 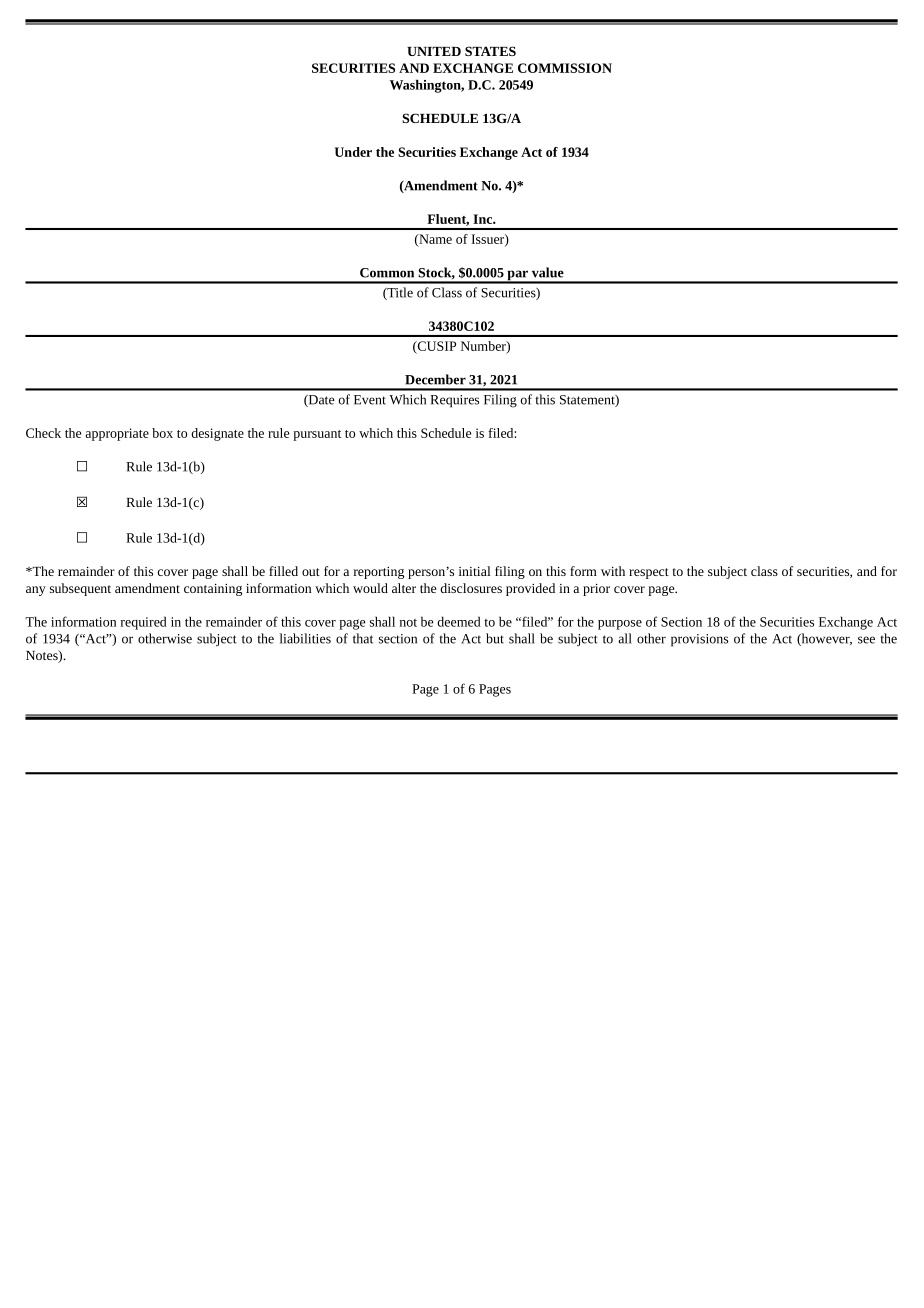 I want to click on UNITED, so click(x=434, y=51).
